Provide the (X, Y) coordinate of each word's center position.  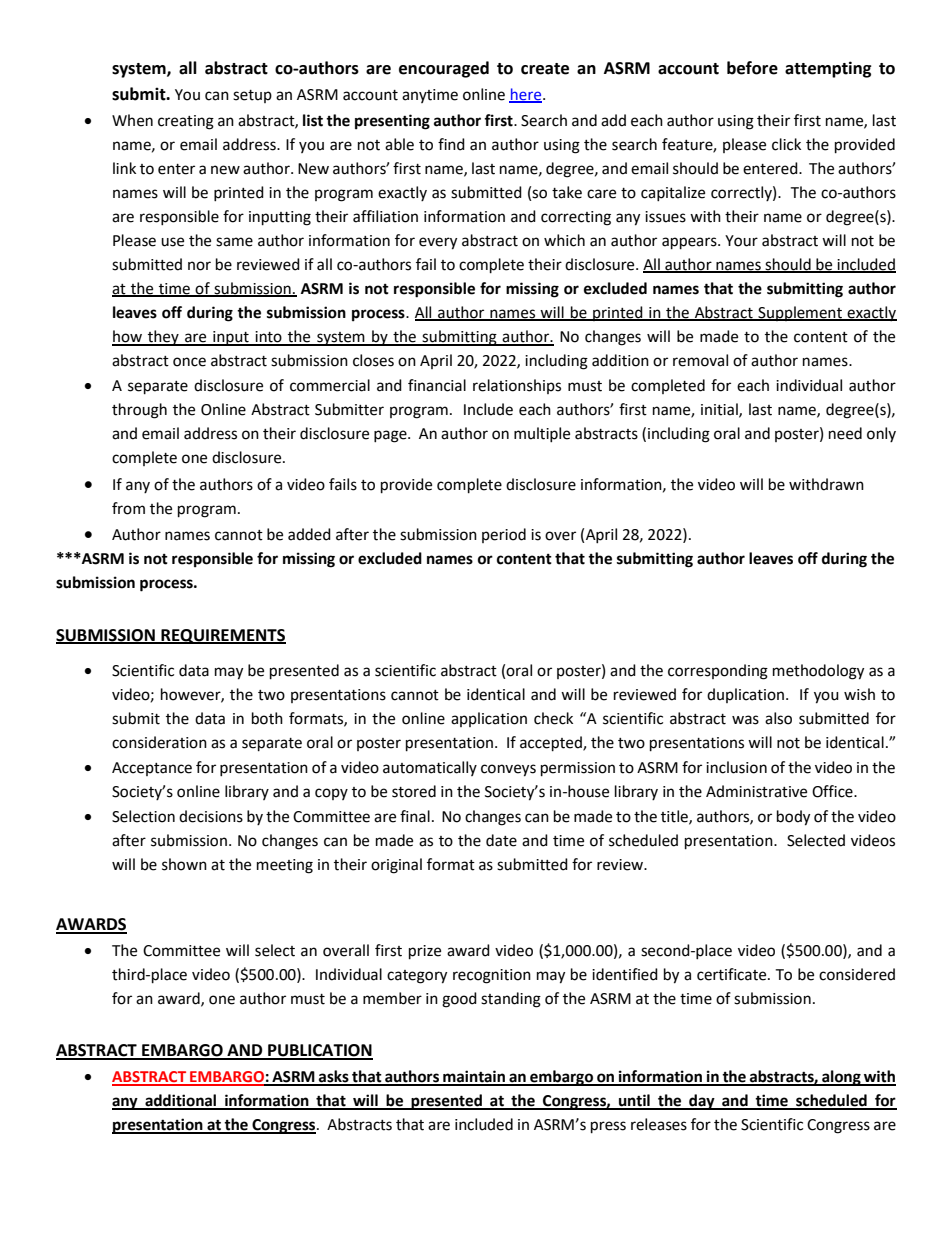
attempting (828, 69)
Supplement (800, 313)
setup (252, 96)
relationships (517, 386)
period (504, 535)
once (189, 362)
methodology (818, 672)
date (501, 840)
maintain (474, 1077)
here (526, 95)
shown (184, 864)
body (793, 818)
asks (334, 1077)
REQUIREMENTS (222, 636)
